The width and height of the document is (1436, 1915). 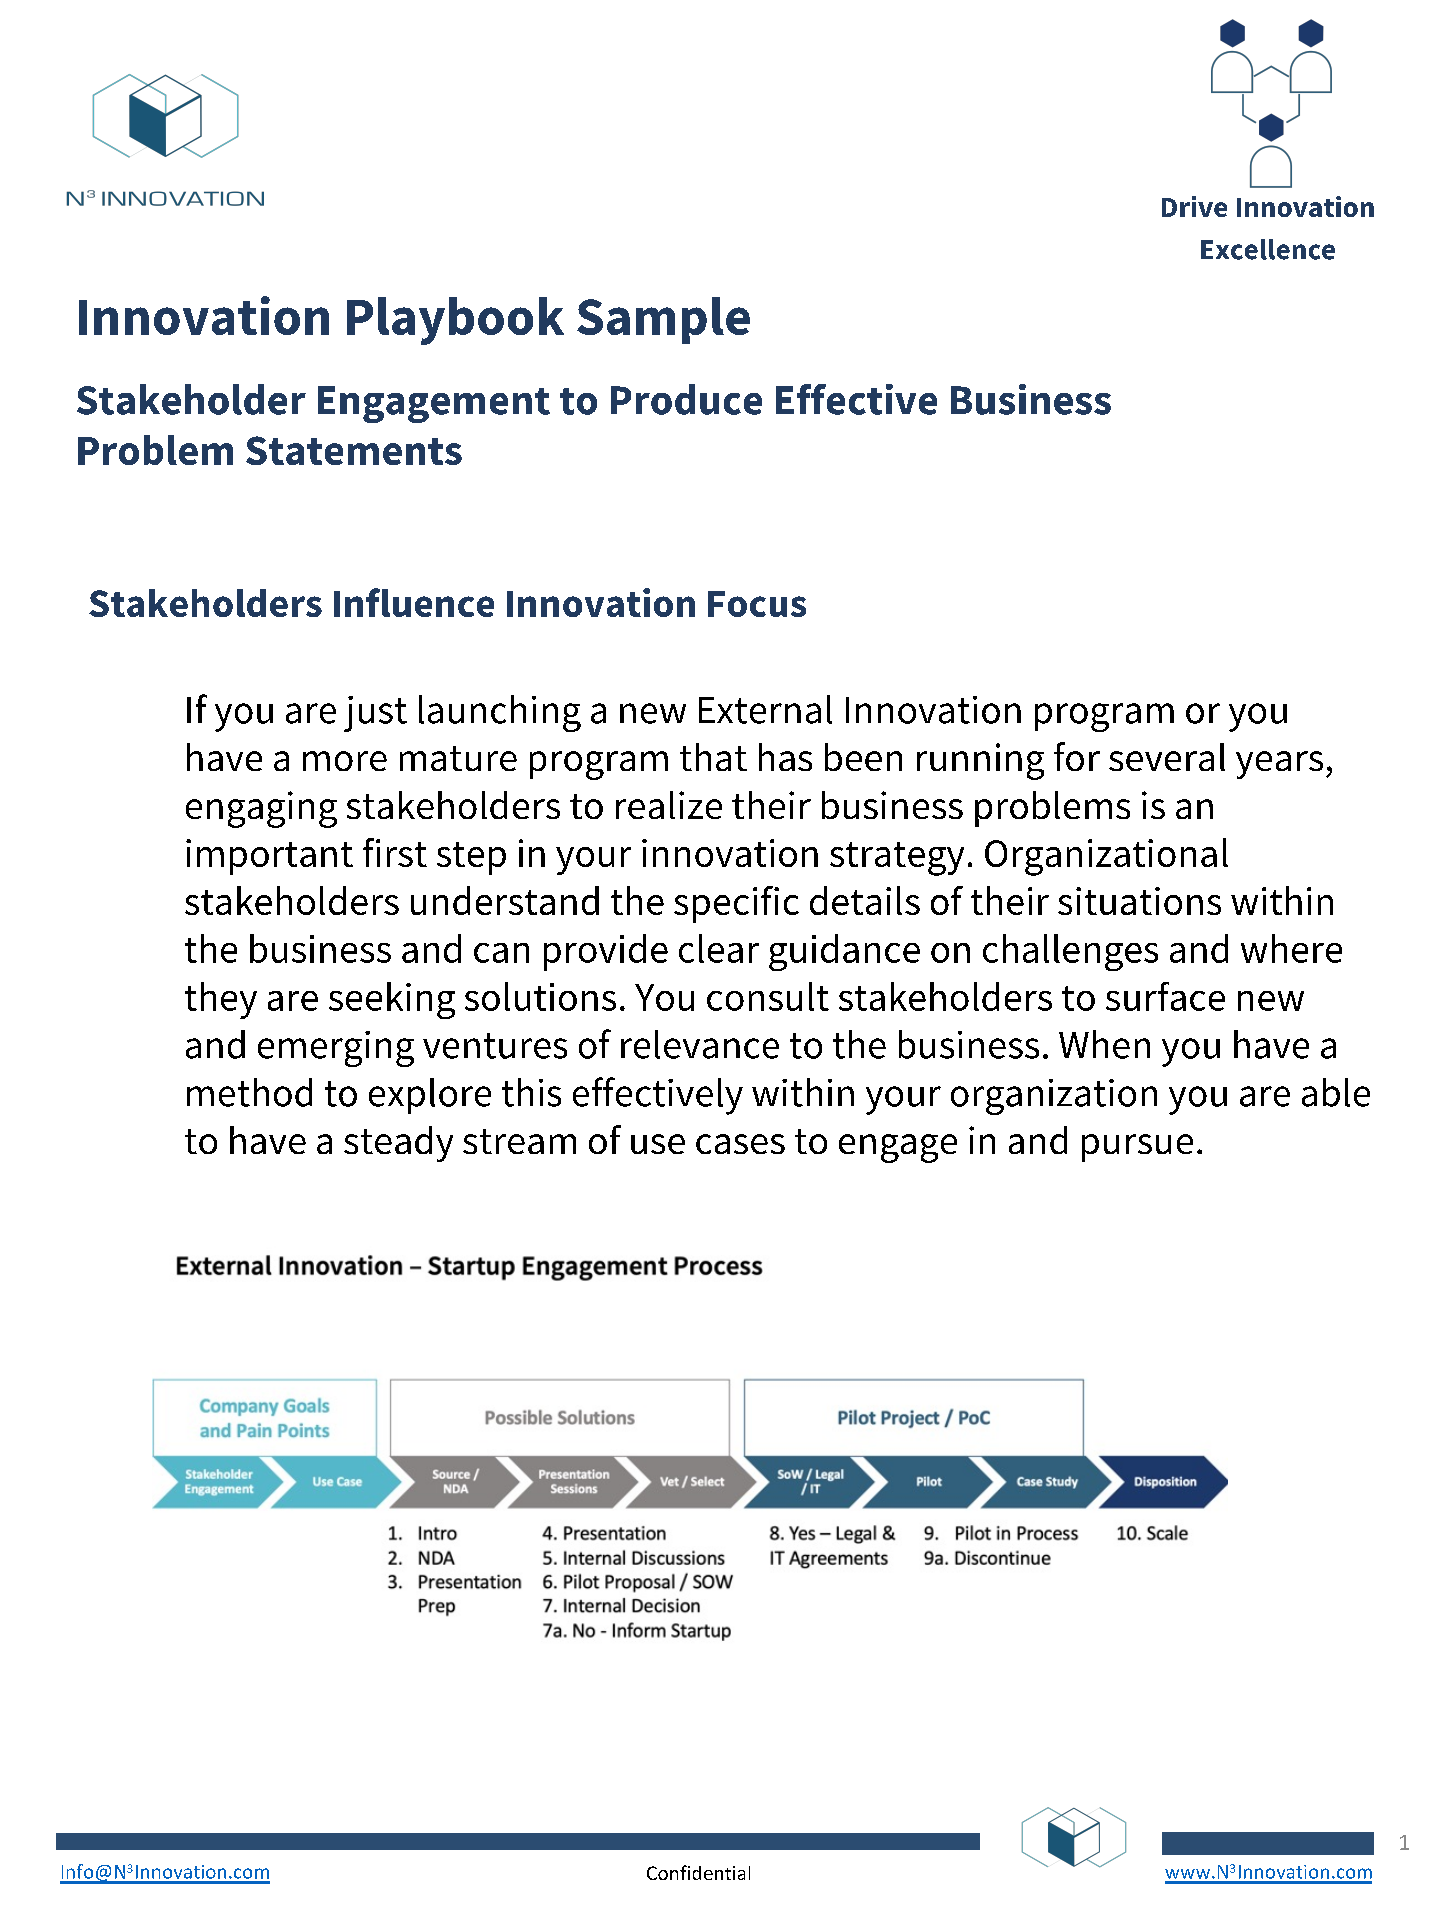 I want to click on Sample, so click(x=663, y=320).
